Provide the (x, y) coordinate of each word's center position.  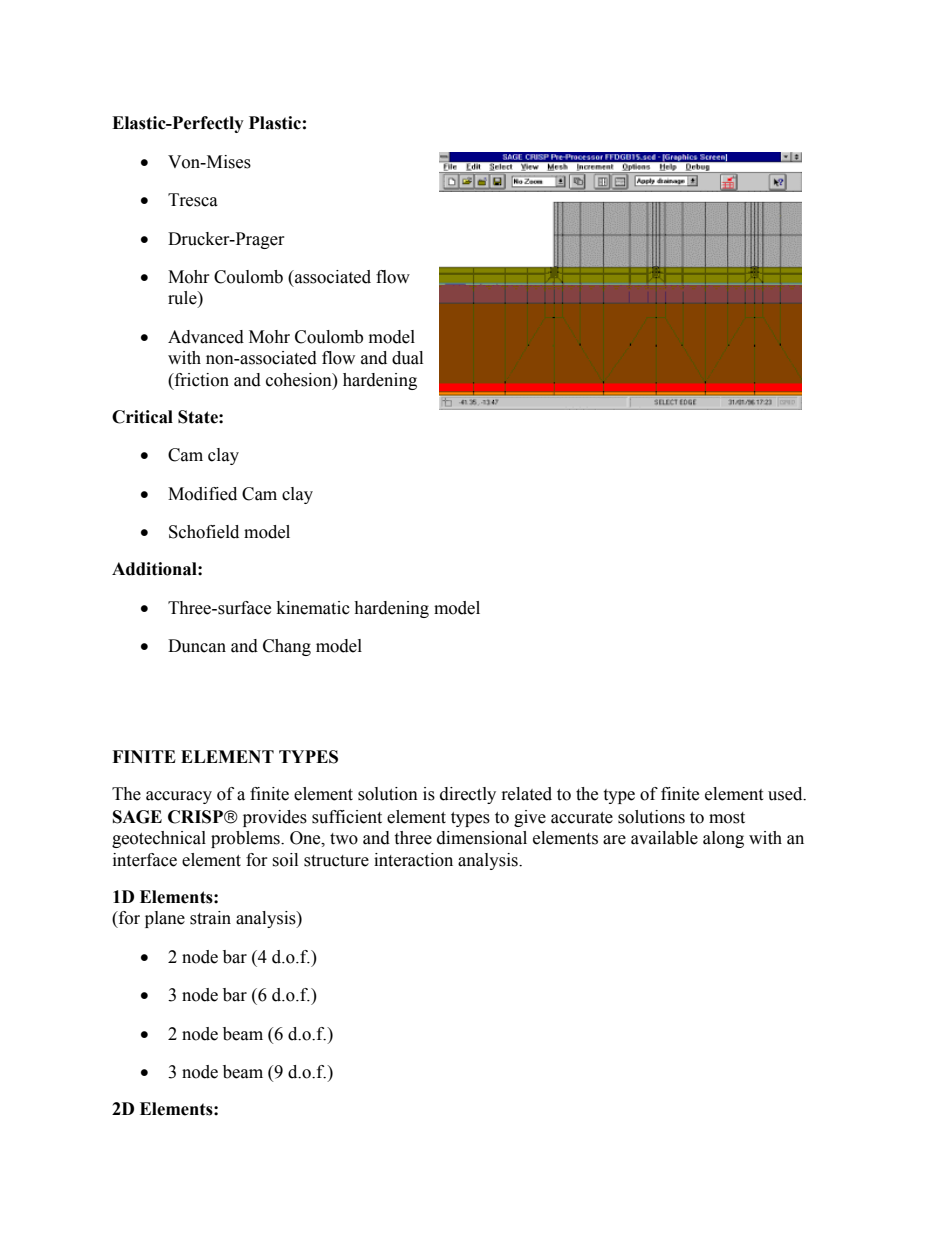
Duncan (197, 646)
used (786, 794)
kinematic (313, 608)
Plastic (275, 123)
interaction (413, 860)
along (723, 839)
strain (210, 918)
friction (200, 380)
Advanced (206, 337)
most (727, 818)
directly (468, 795)
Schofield (204, 532)
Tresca (193, 200)
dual (407, 358)
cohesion (300, 380)
